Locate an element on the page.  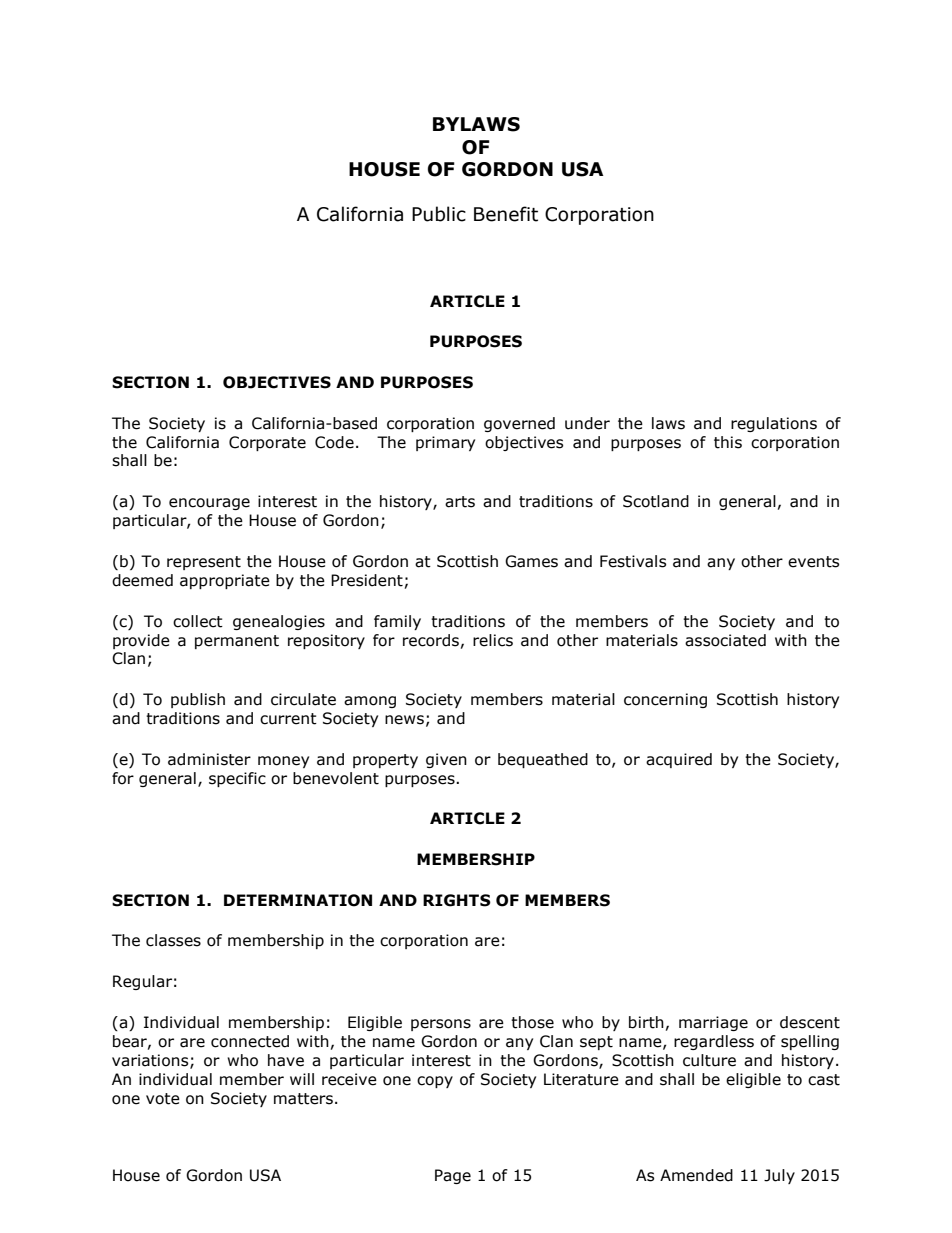
specific is located at coordinates (237, 779).
